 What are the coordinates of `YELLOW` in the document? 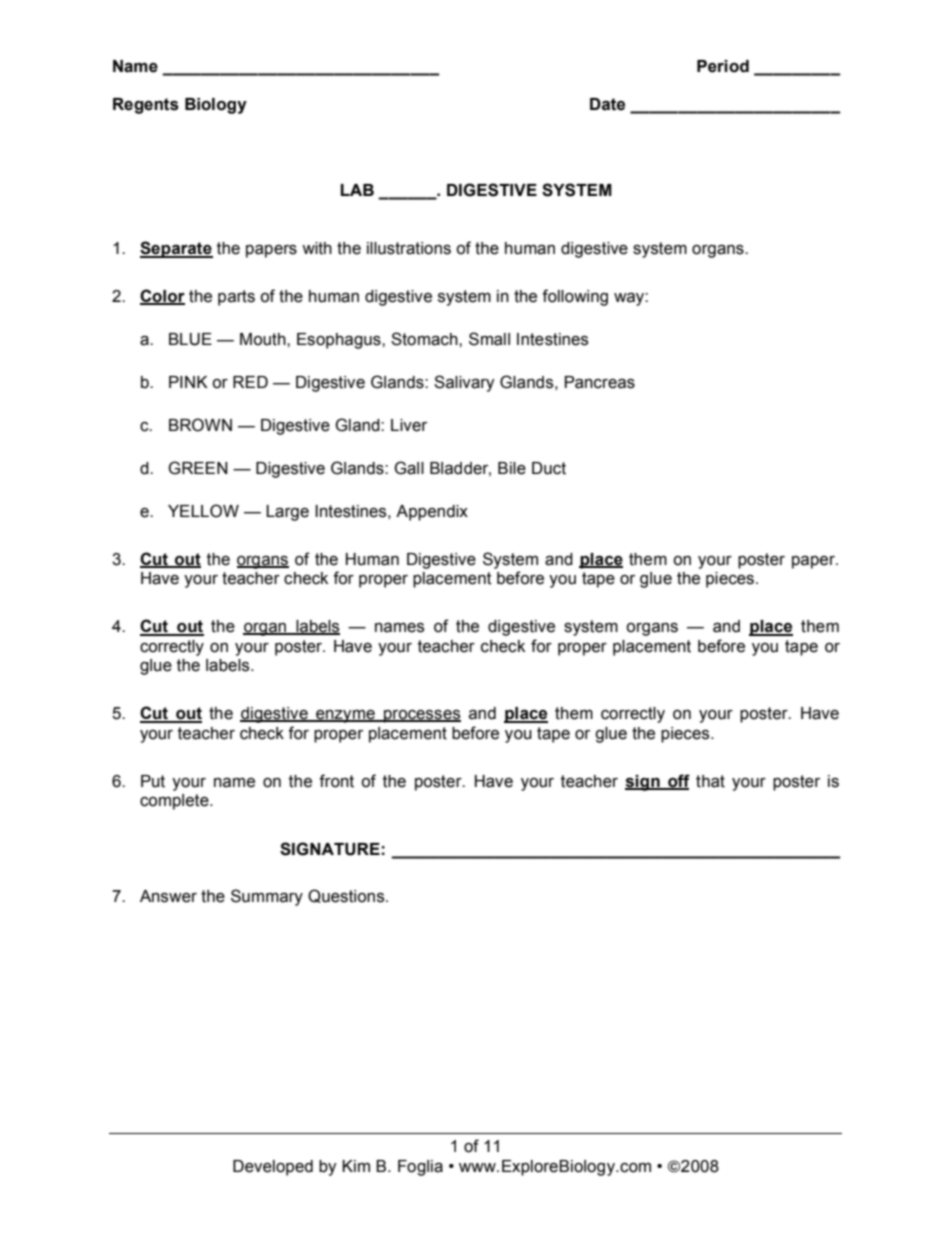 It's located at (203, 511).
